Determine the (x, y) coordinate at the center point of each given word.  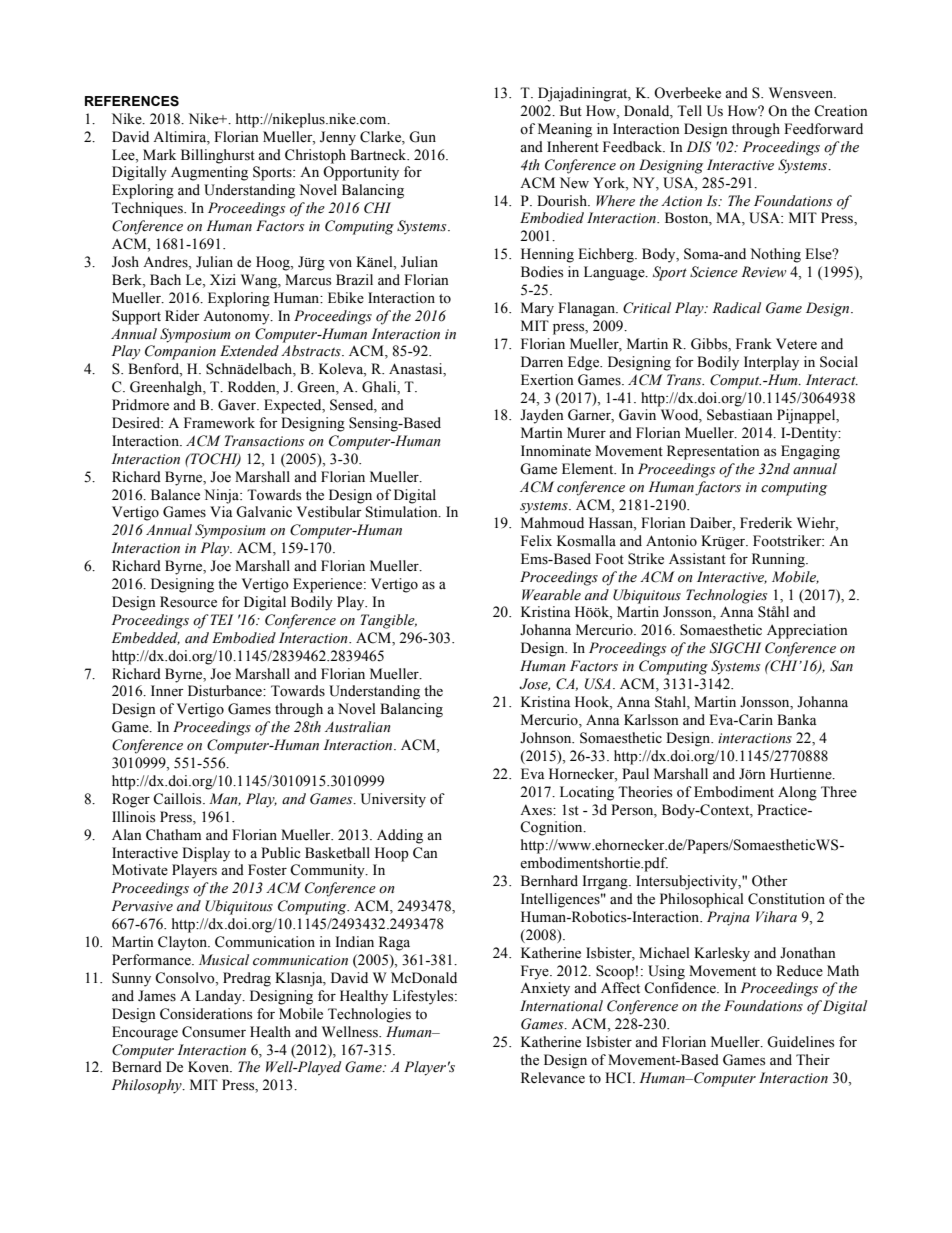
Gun (422, 137)
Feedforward (823, 129)
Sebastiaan (740, 415)
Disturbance (226, 691)
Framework (219, 423)
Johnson (547, 738)
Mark (159, 154)
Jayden (542, 416)
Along (797, 793)
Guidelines (800, 1042)
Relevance (553, 1078)
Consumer (214, 1032)
